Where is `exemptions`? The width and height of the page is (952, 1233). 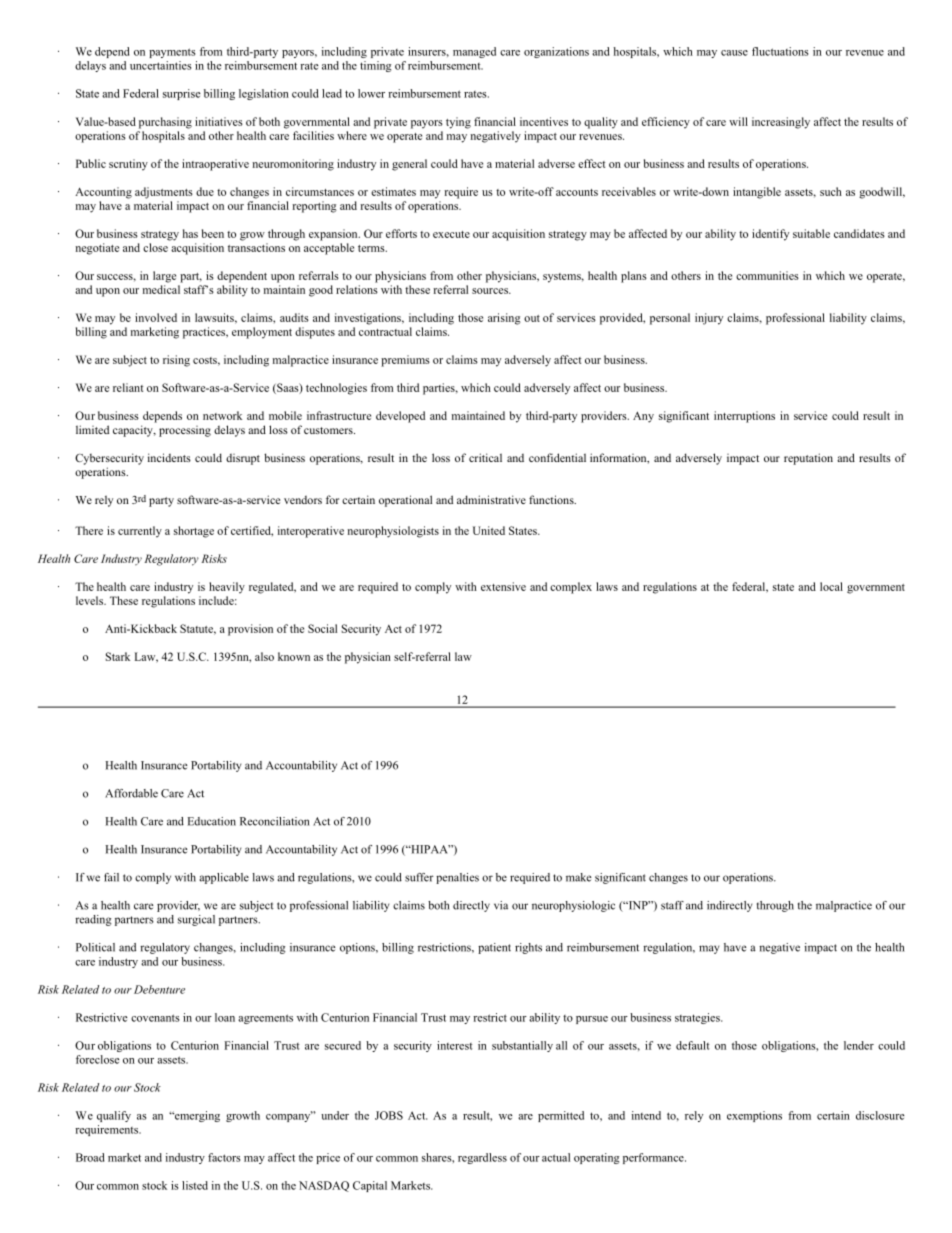 exemptions is located at coordinates (754, 1116).
